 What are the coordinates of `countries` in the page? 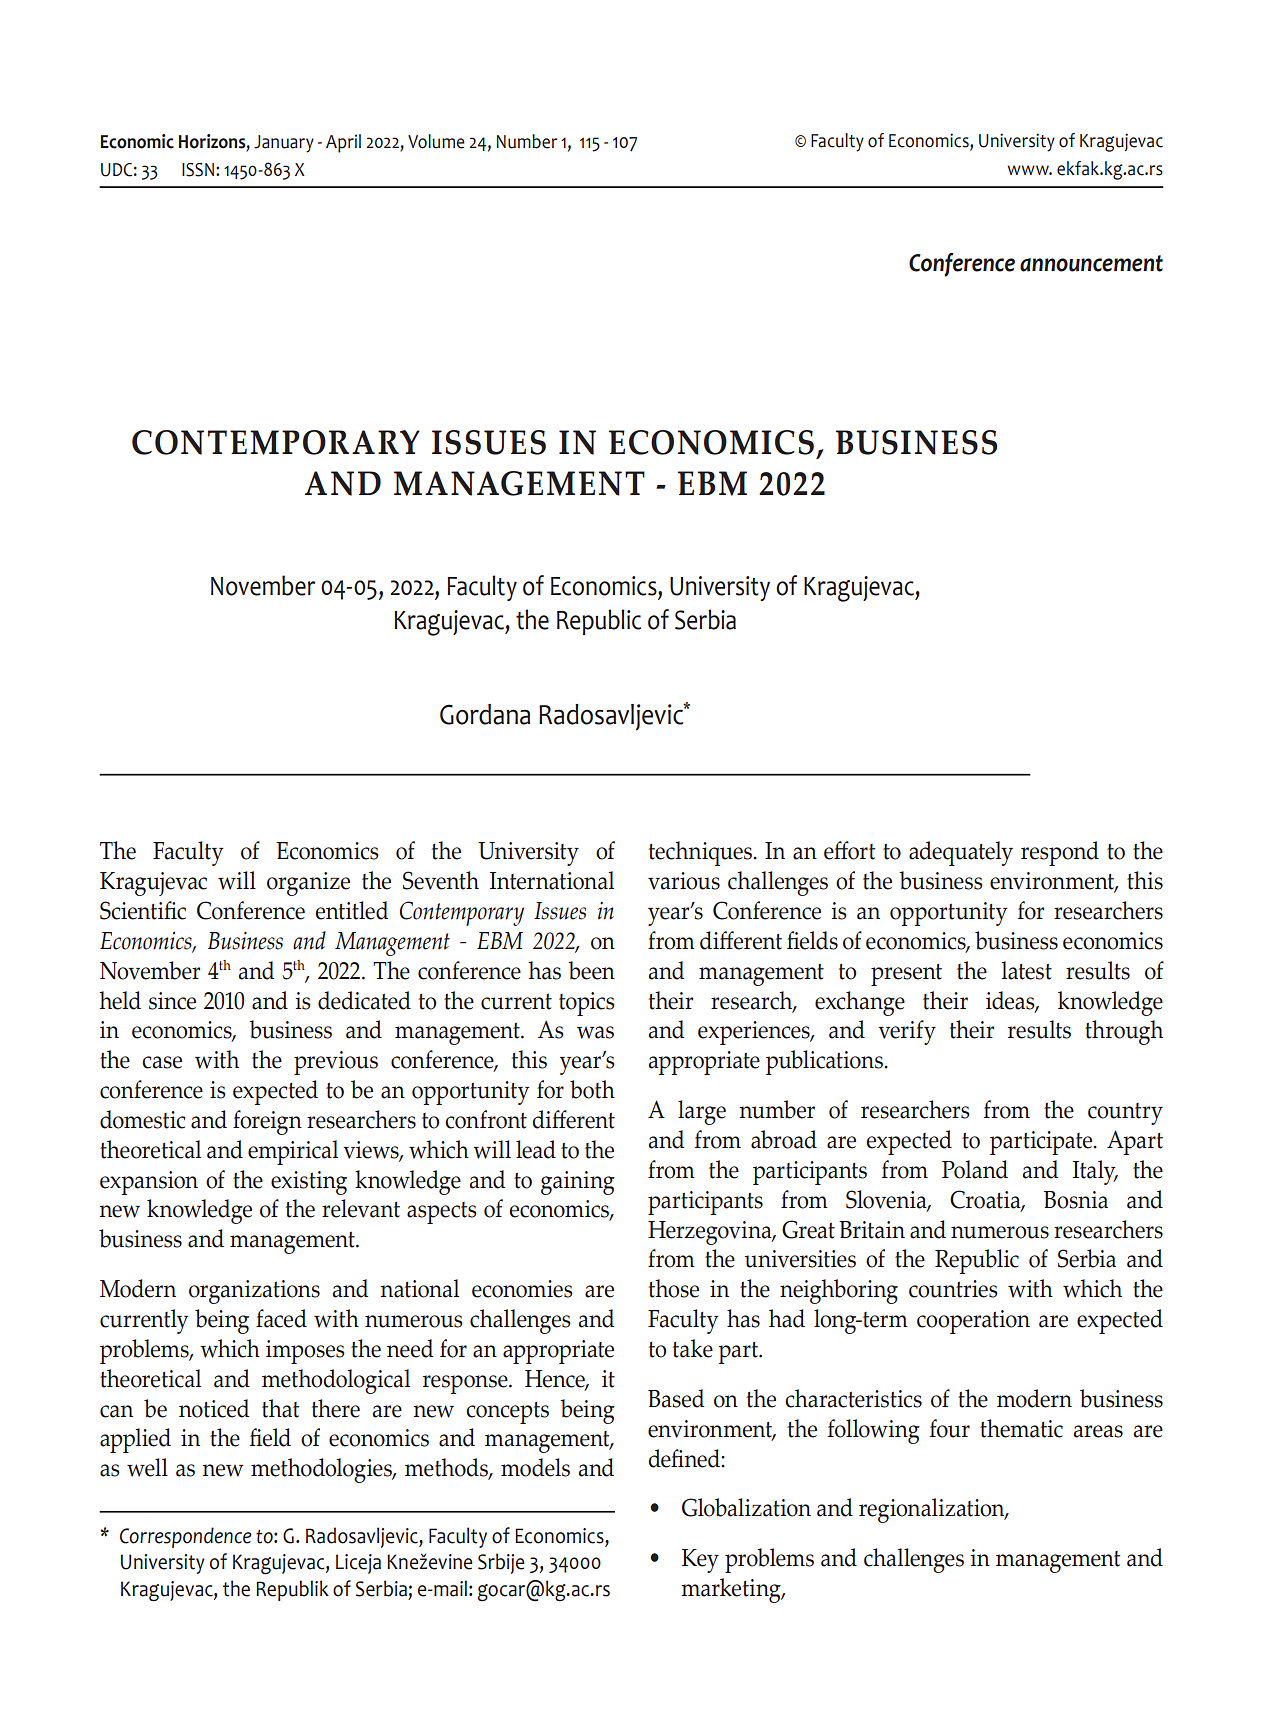 It's located at (953, 1289).
